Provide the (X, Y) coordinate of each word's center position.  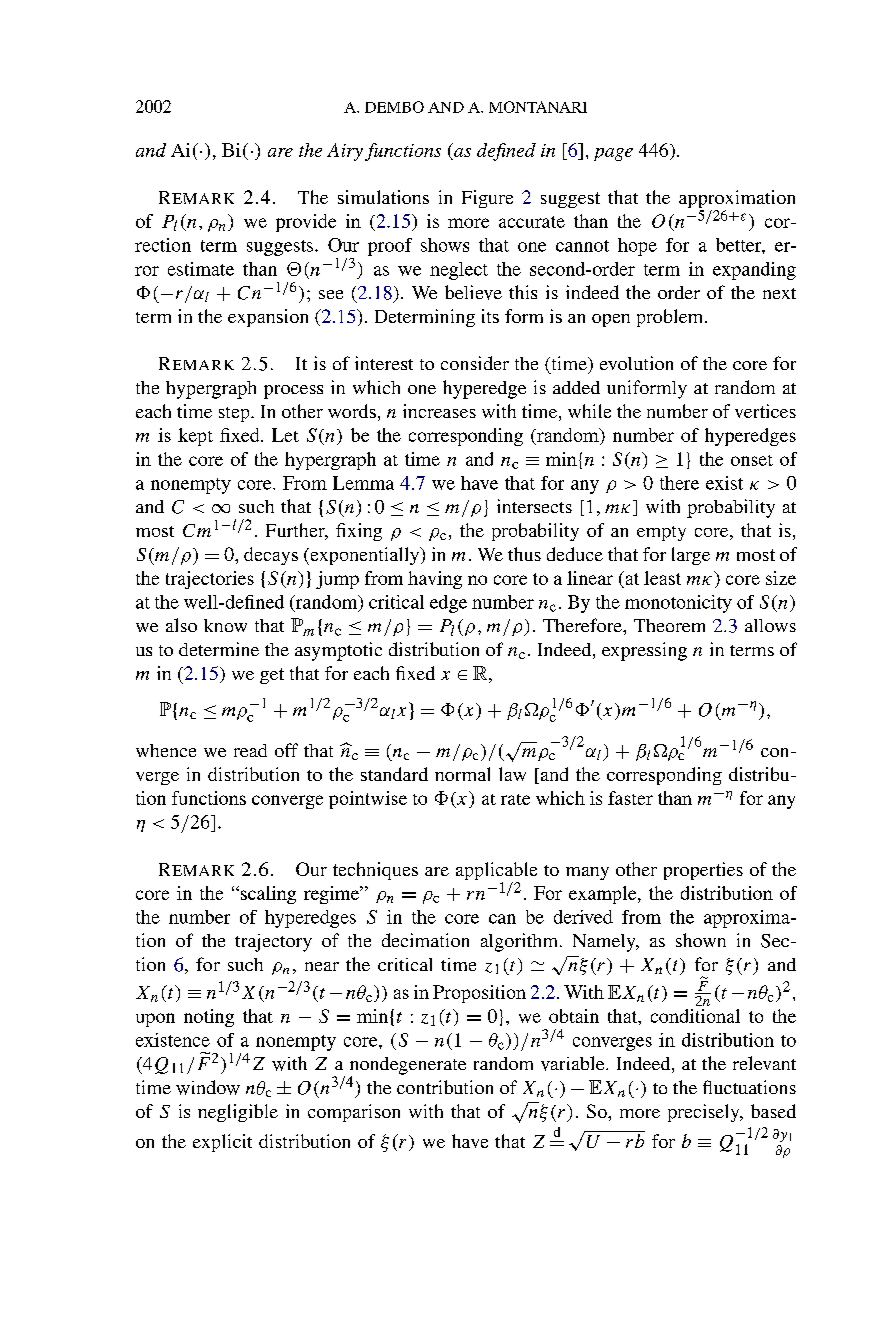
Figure (487, 199)
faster (630, 798)
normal (462, 774)
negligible (238, 1113)
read (250, 750)
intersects (534, 506)
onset (752, 460)
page (613, 154)
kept (195, 437)
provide (306, 223)
